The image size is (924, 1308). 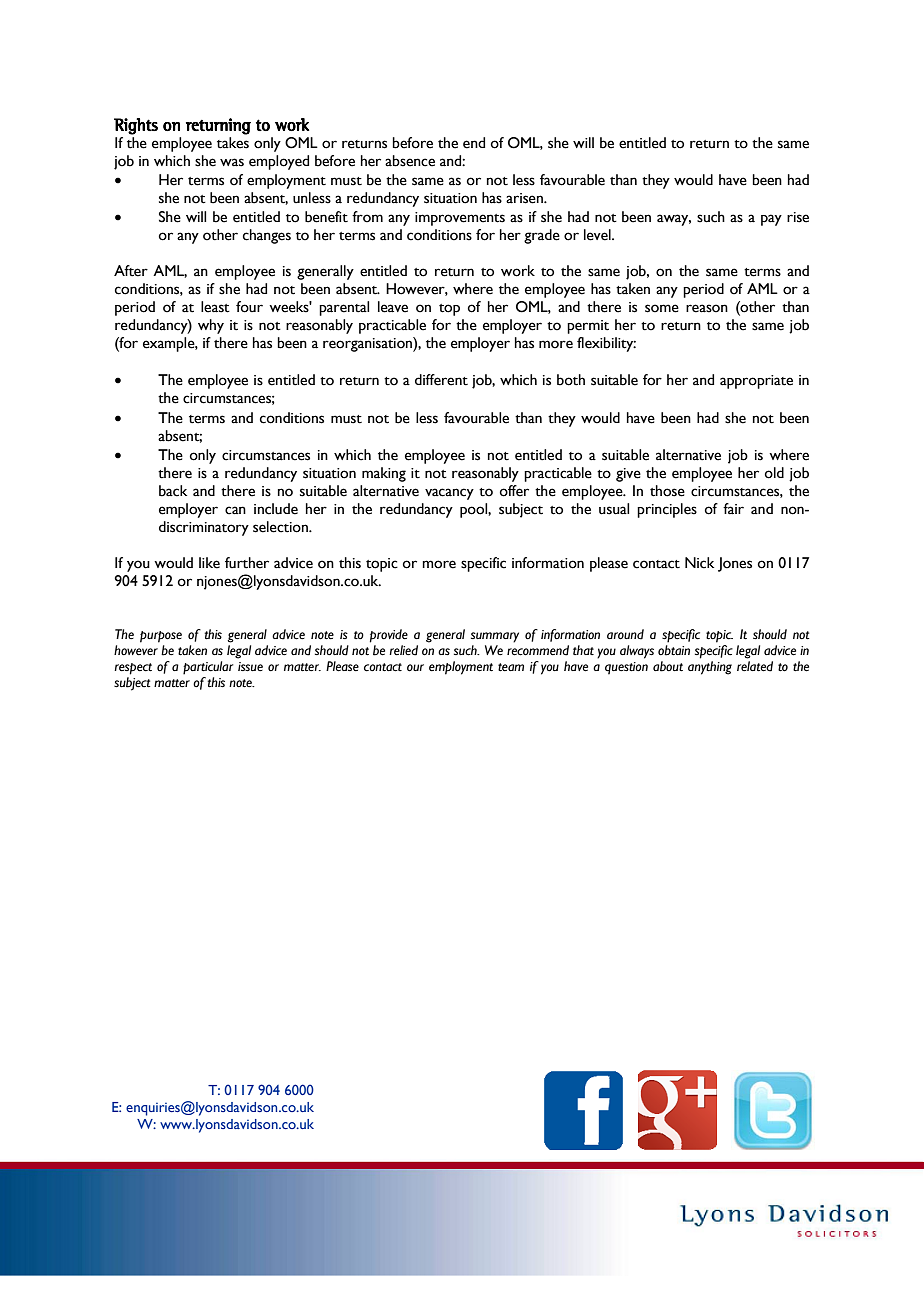 I want to click on those, so click(x=667, y=491).
